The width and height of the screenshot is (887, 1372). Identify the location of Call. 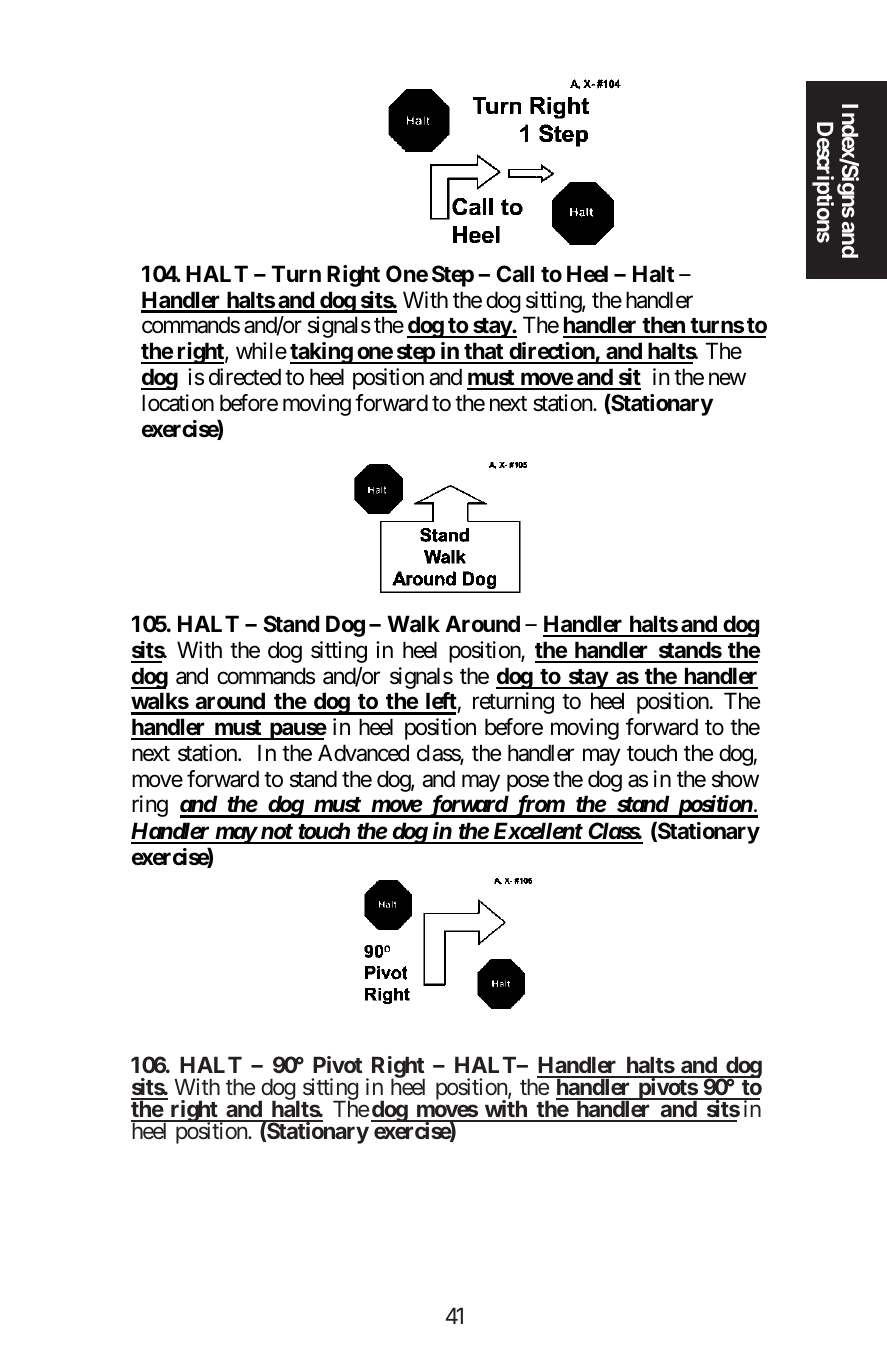
(515, 273).
